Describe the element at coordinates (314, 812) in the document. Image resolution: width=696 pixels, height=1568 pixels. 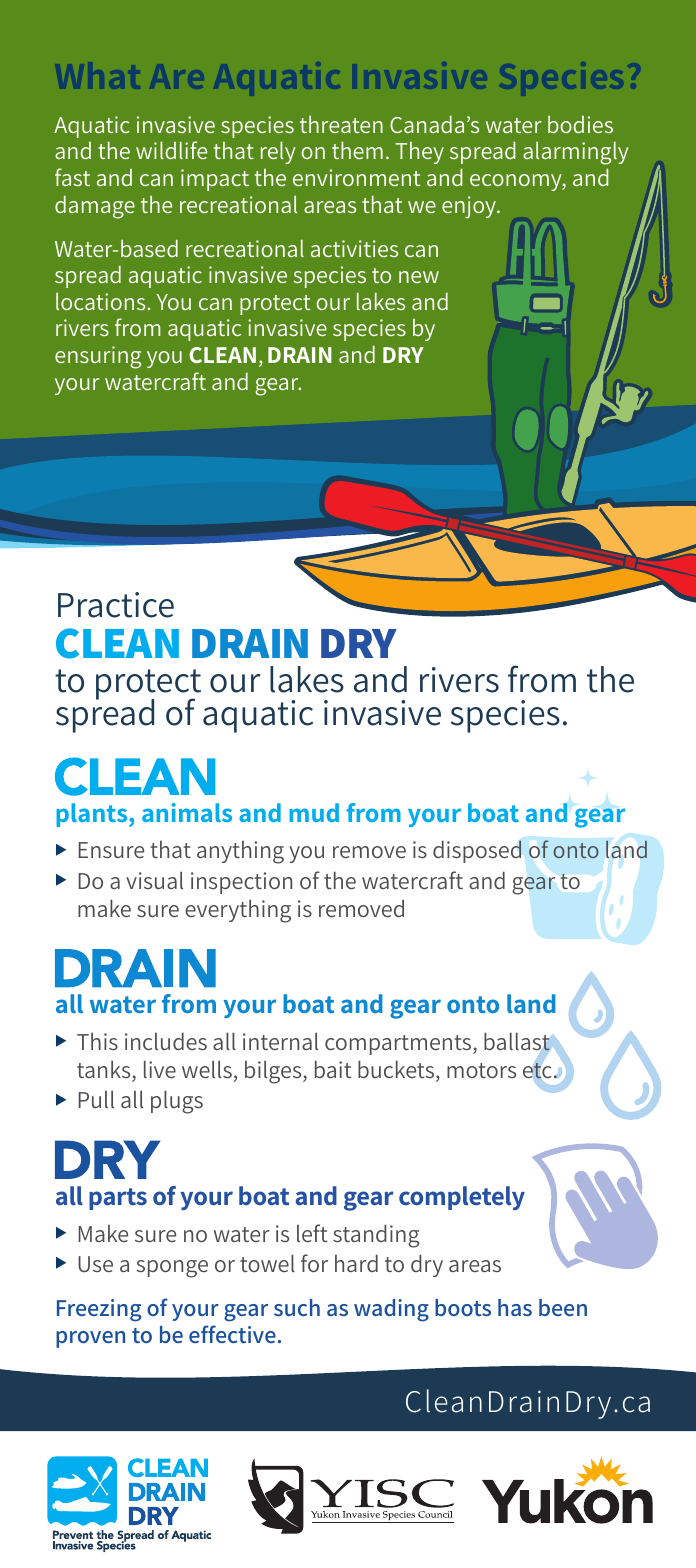
I see `mud` at that location.
